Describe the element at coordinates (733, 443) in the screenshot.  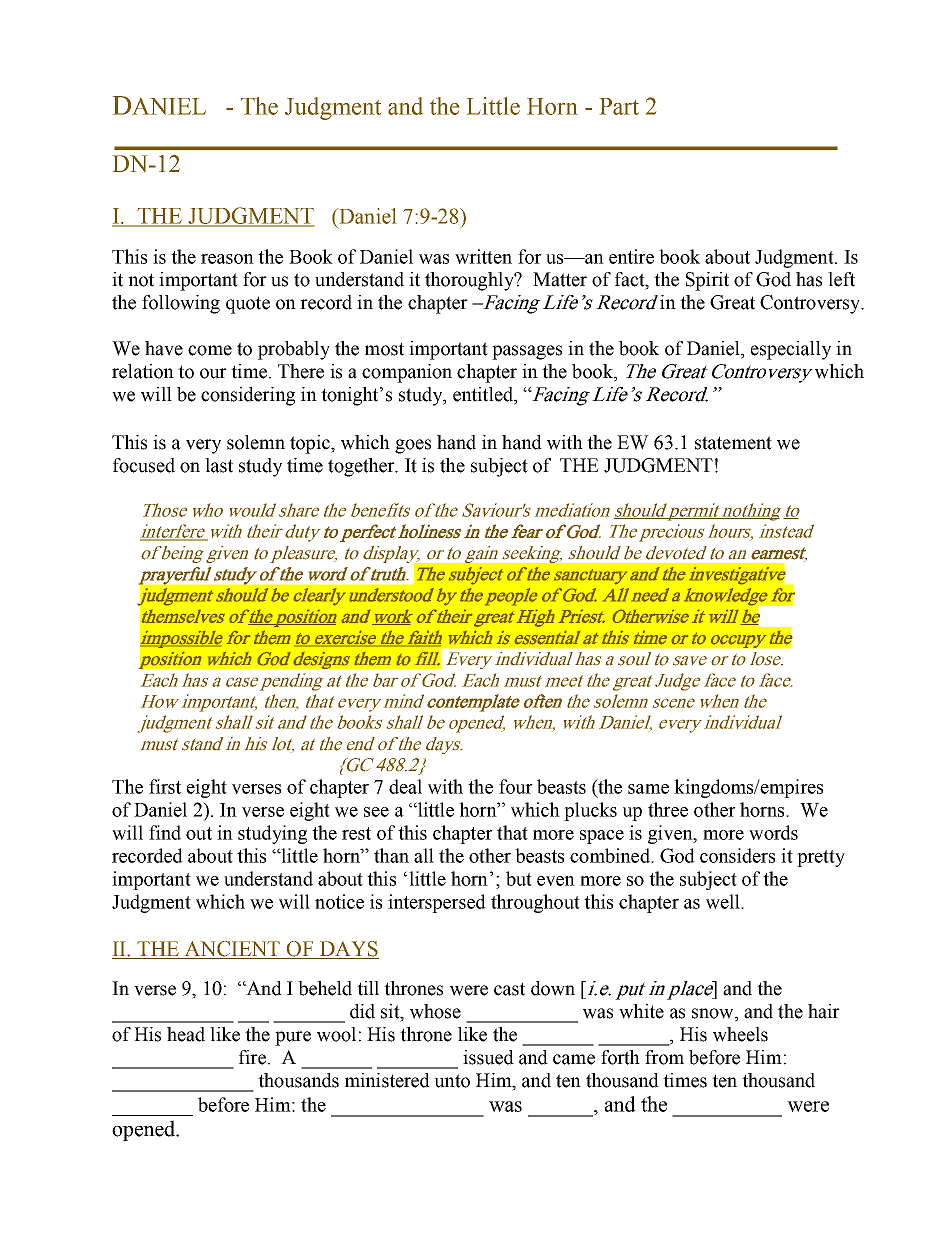
I see `statement` at that location.
